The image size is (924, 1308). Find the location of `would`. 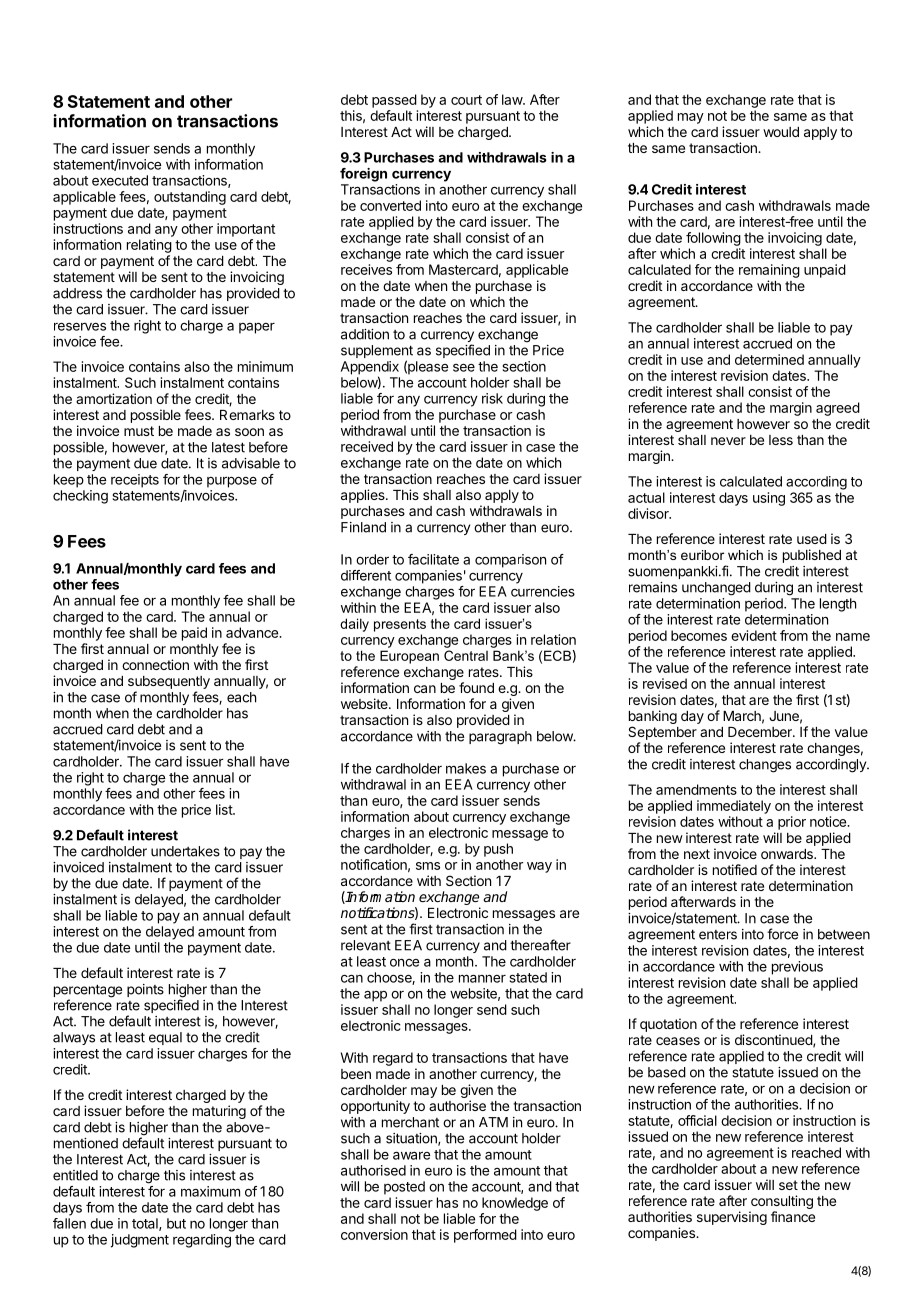

would is located at coordinates (781, 132).
